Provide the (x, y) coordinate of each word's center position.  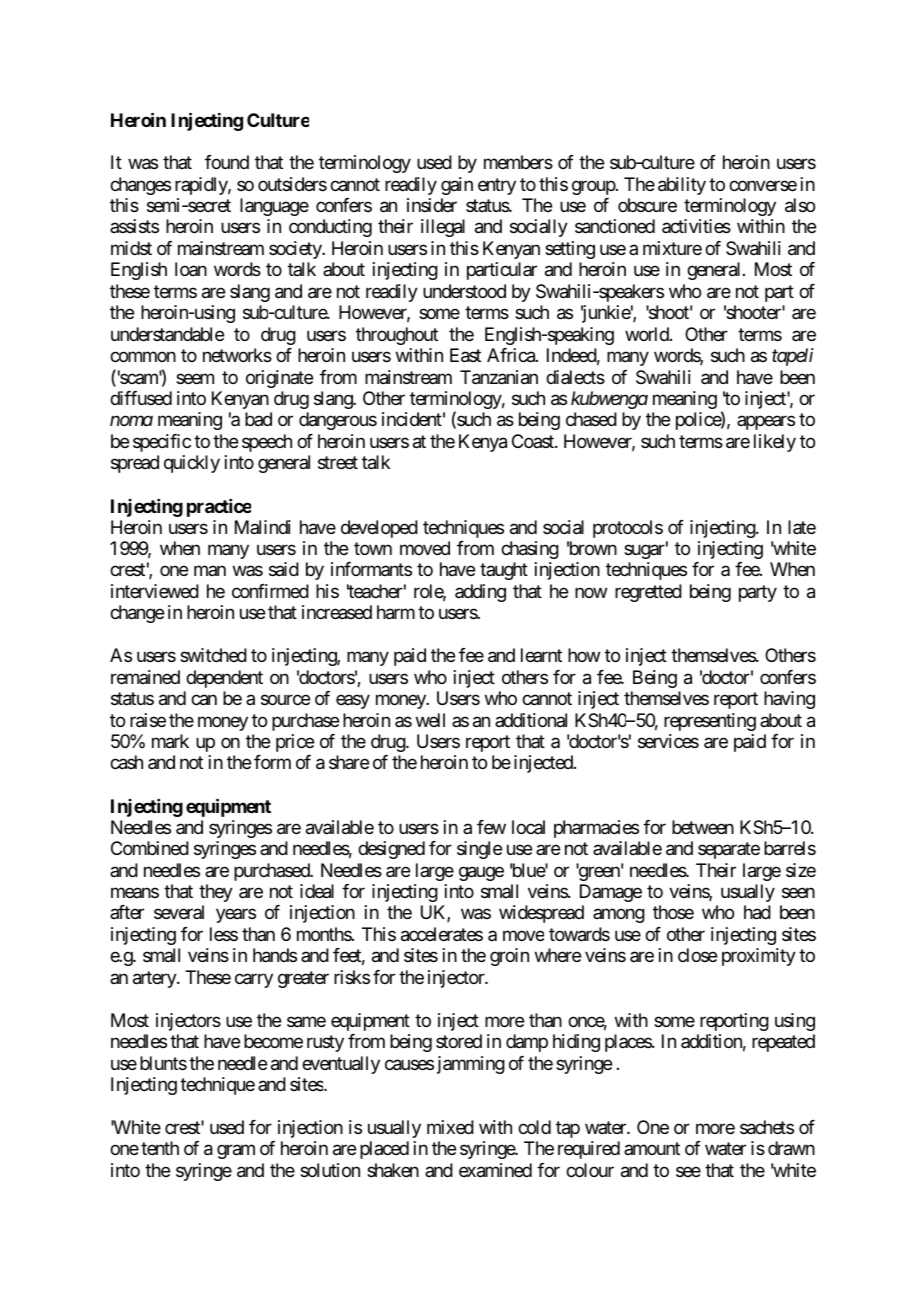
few (491, 827)
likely (775, 443)
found (227, 162)
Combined (150, 848)
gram (236, 1152)
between (703, 827)
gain (457, 186)
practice (219, 508)
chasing (530, 550)
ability (682, 186)
